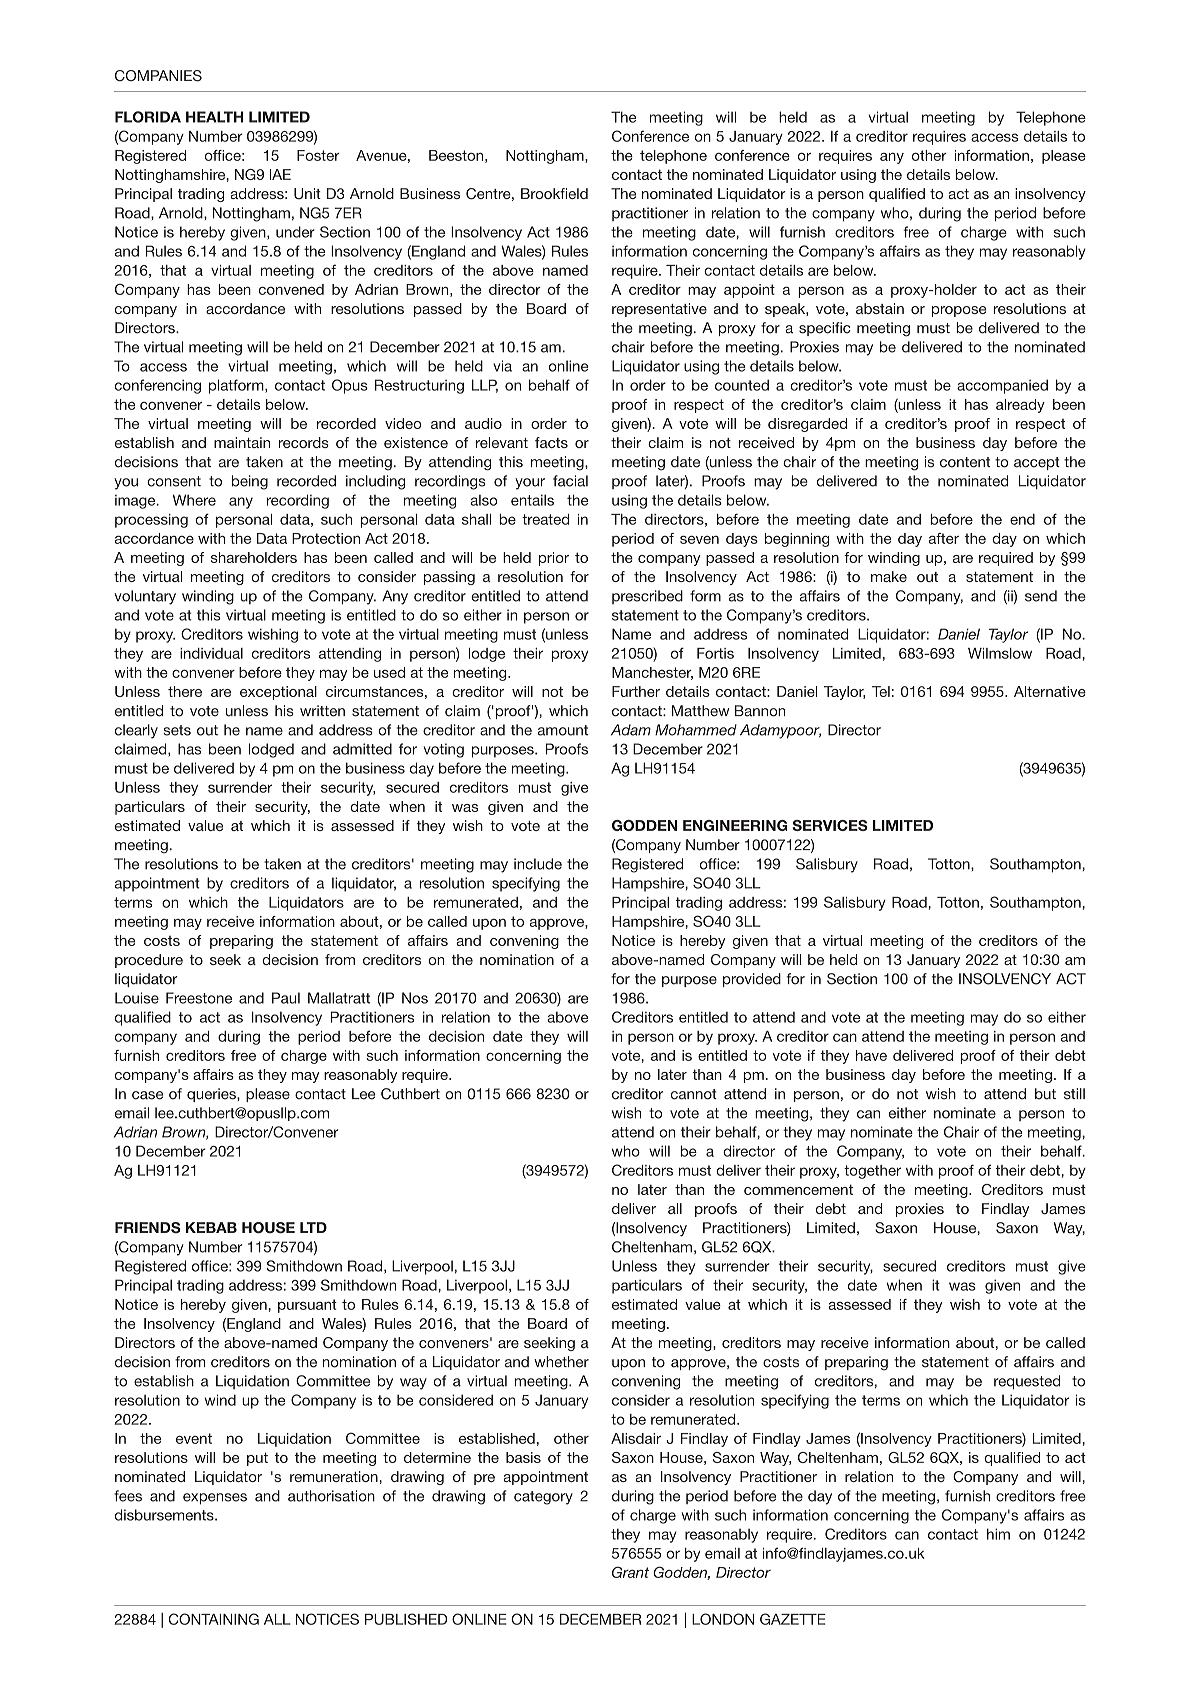  What do you see at coordinates (872, 1172) in the page?
I see `together` at bounding box center [872, 1172].
